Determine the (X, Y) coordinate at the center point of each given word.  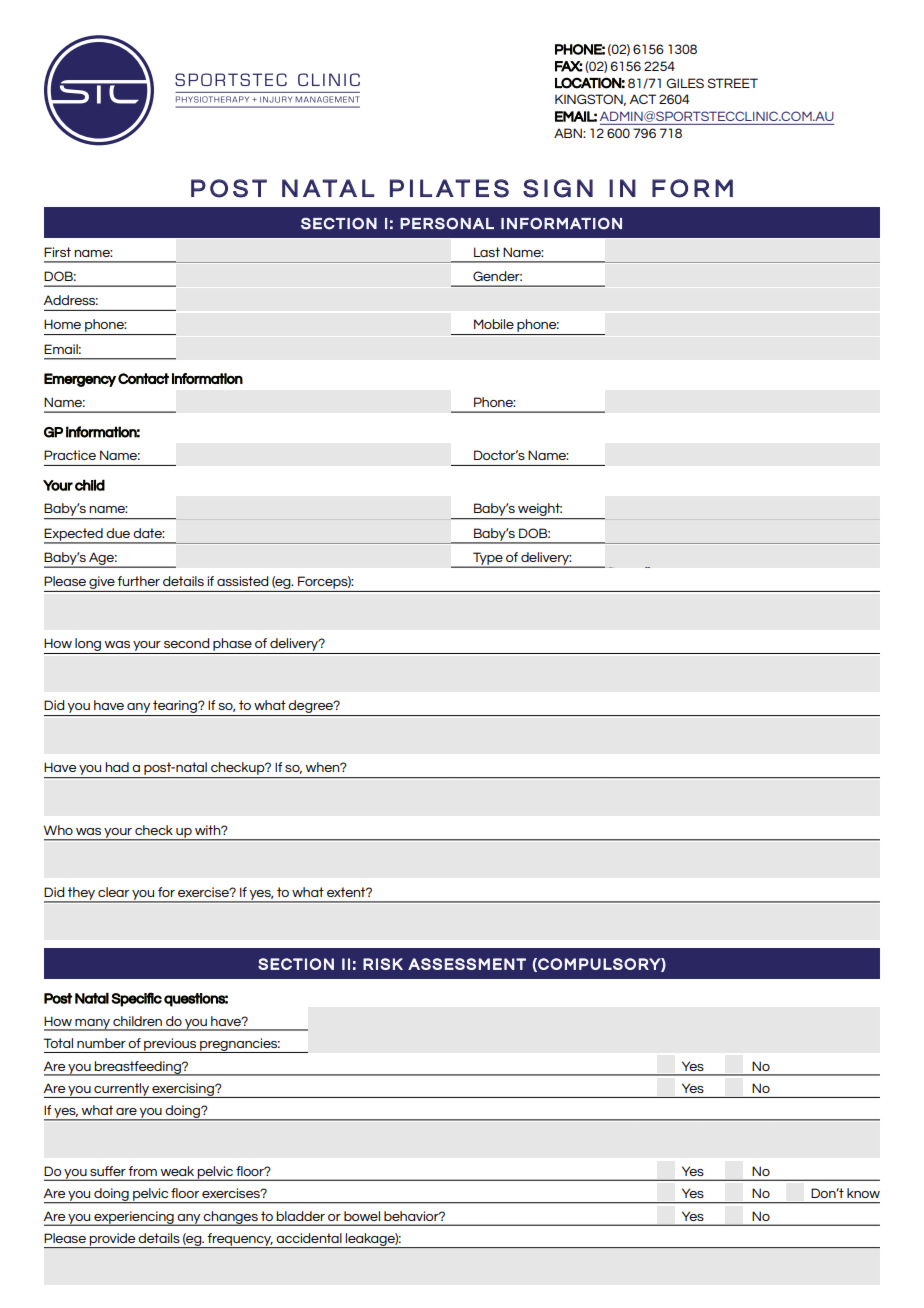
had (117, 767)
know (863, 1193)
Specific (136, 999)
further (138, 581)
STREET (733, 83)
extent (347, 892)
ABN (569, 133)
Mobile (494, 324)
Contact (143, 378)
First (57, 252)
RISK (383, 964)
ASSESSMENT (467, 964)
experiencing (134, 1218)
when (324, 767)
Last (487, 252)
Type (488, 559)
